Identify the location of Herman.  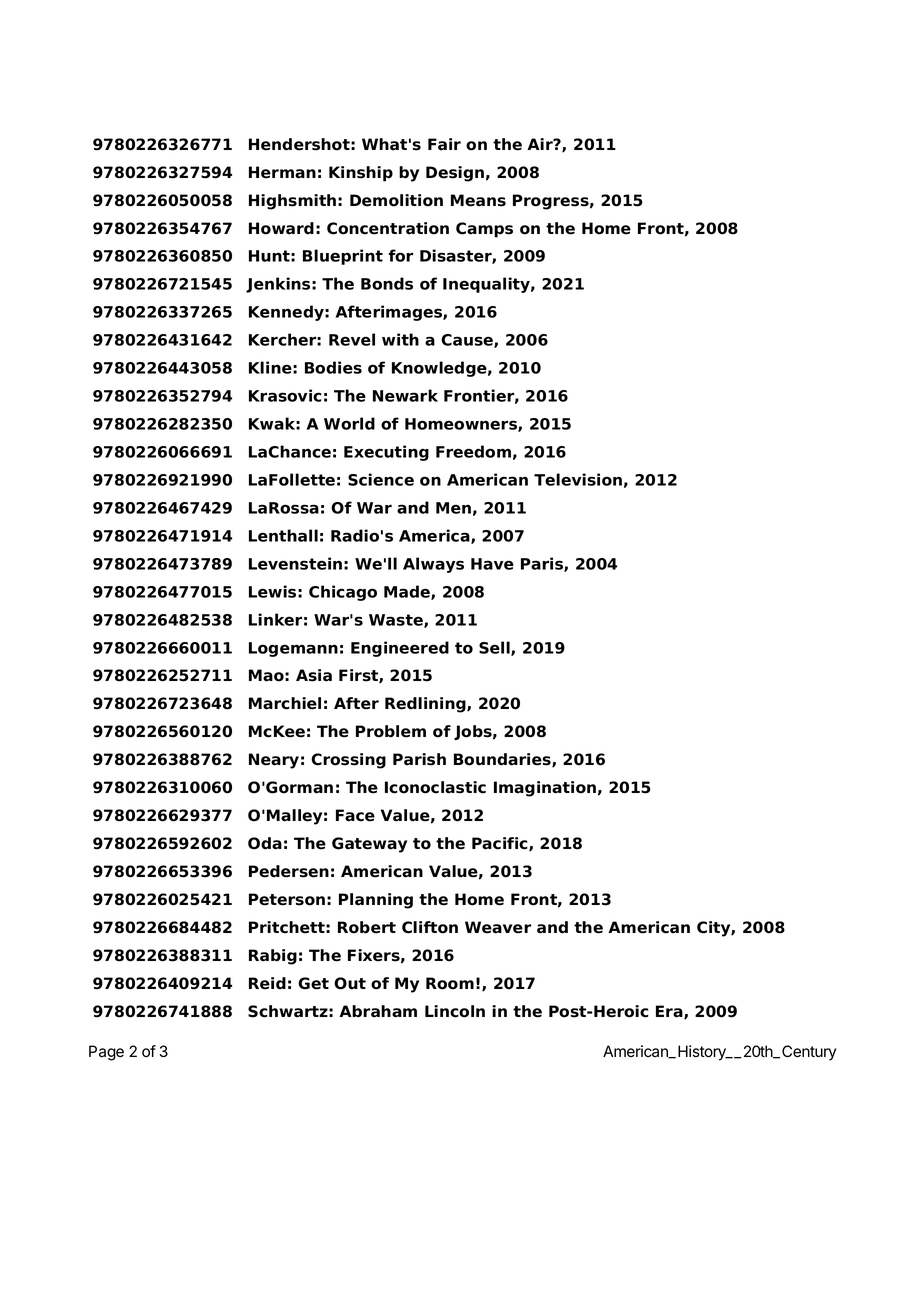
(282, 172).
